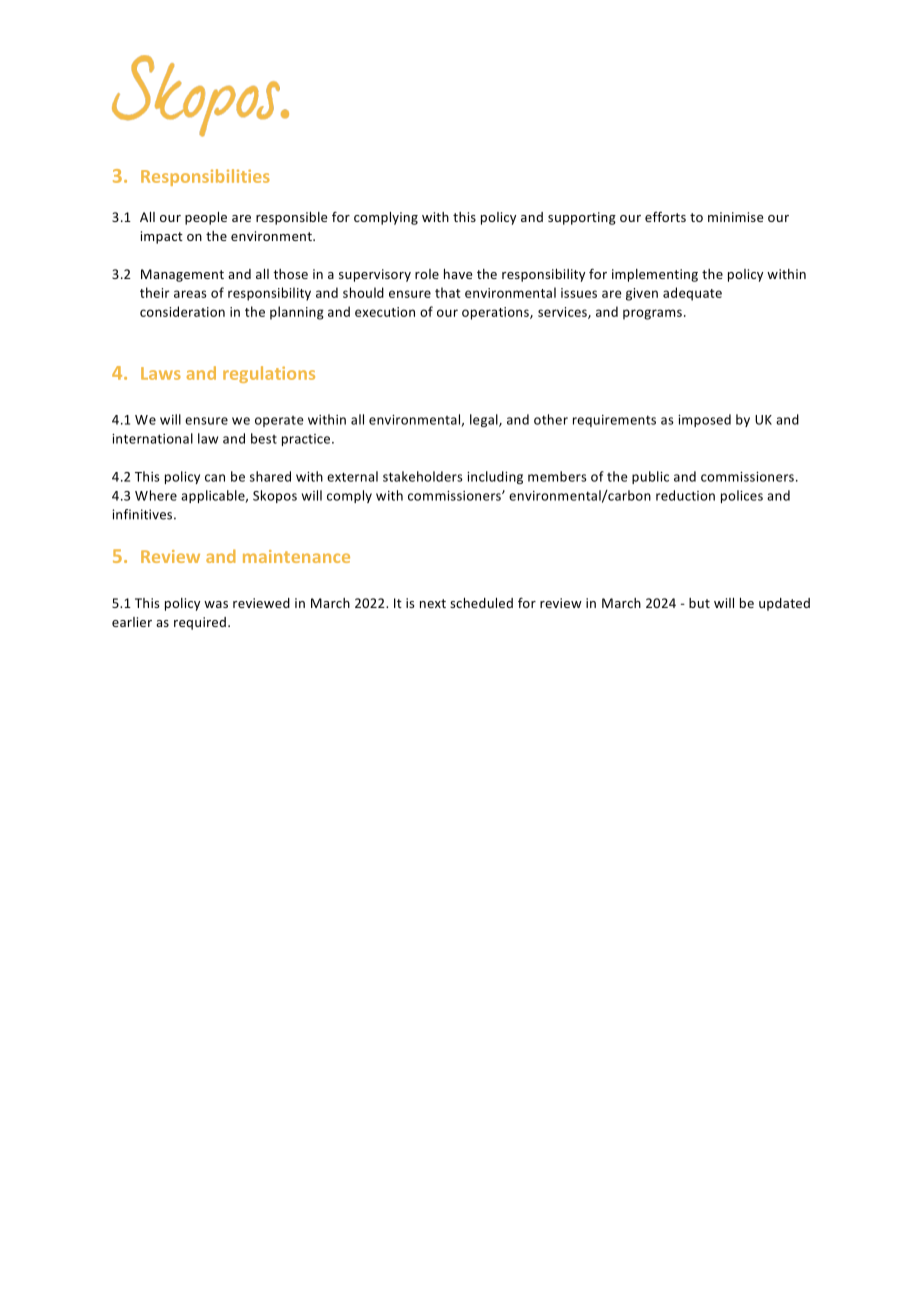 Image resolution: width=924 pixels, height=1308 pixels. Describe the element at coordinates (216, 604) in the page. I see `was` at that location.
